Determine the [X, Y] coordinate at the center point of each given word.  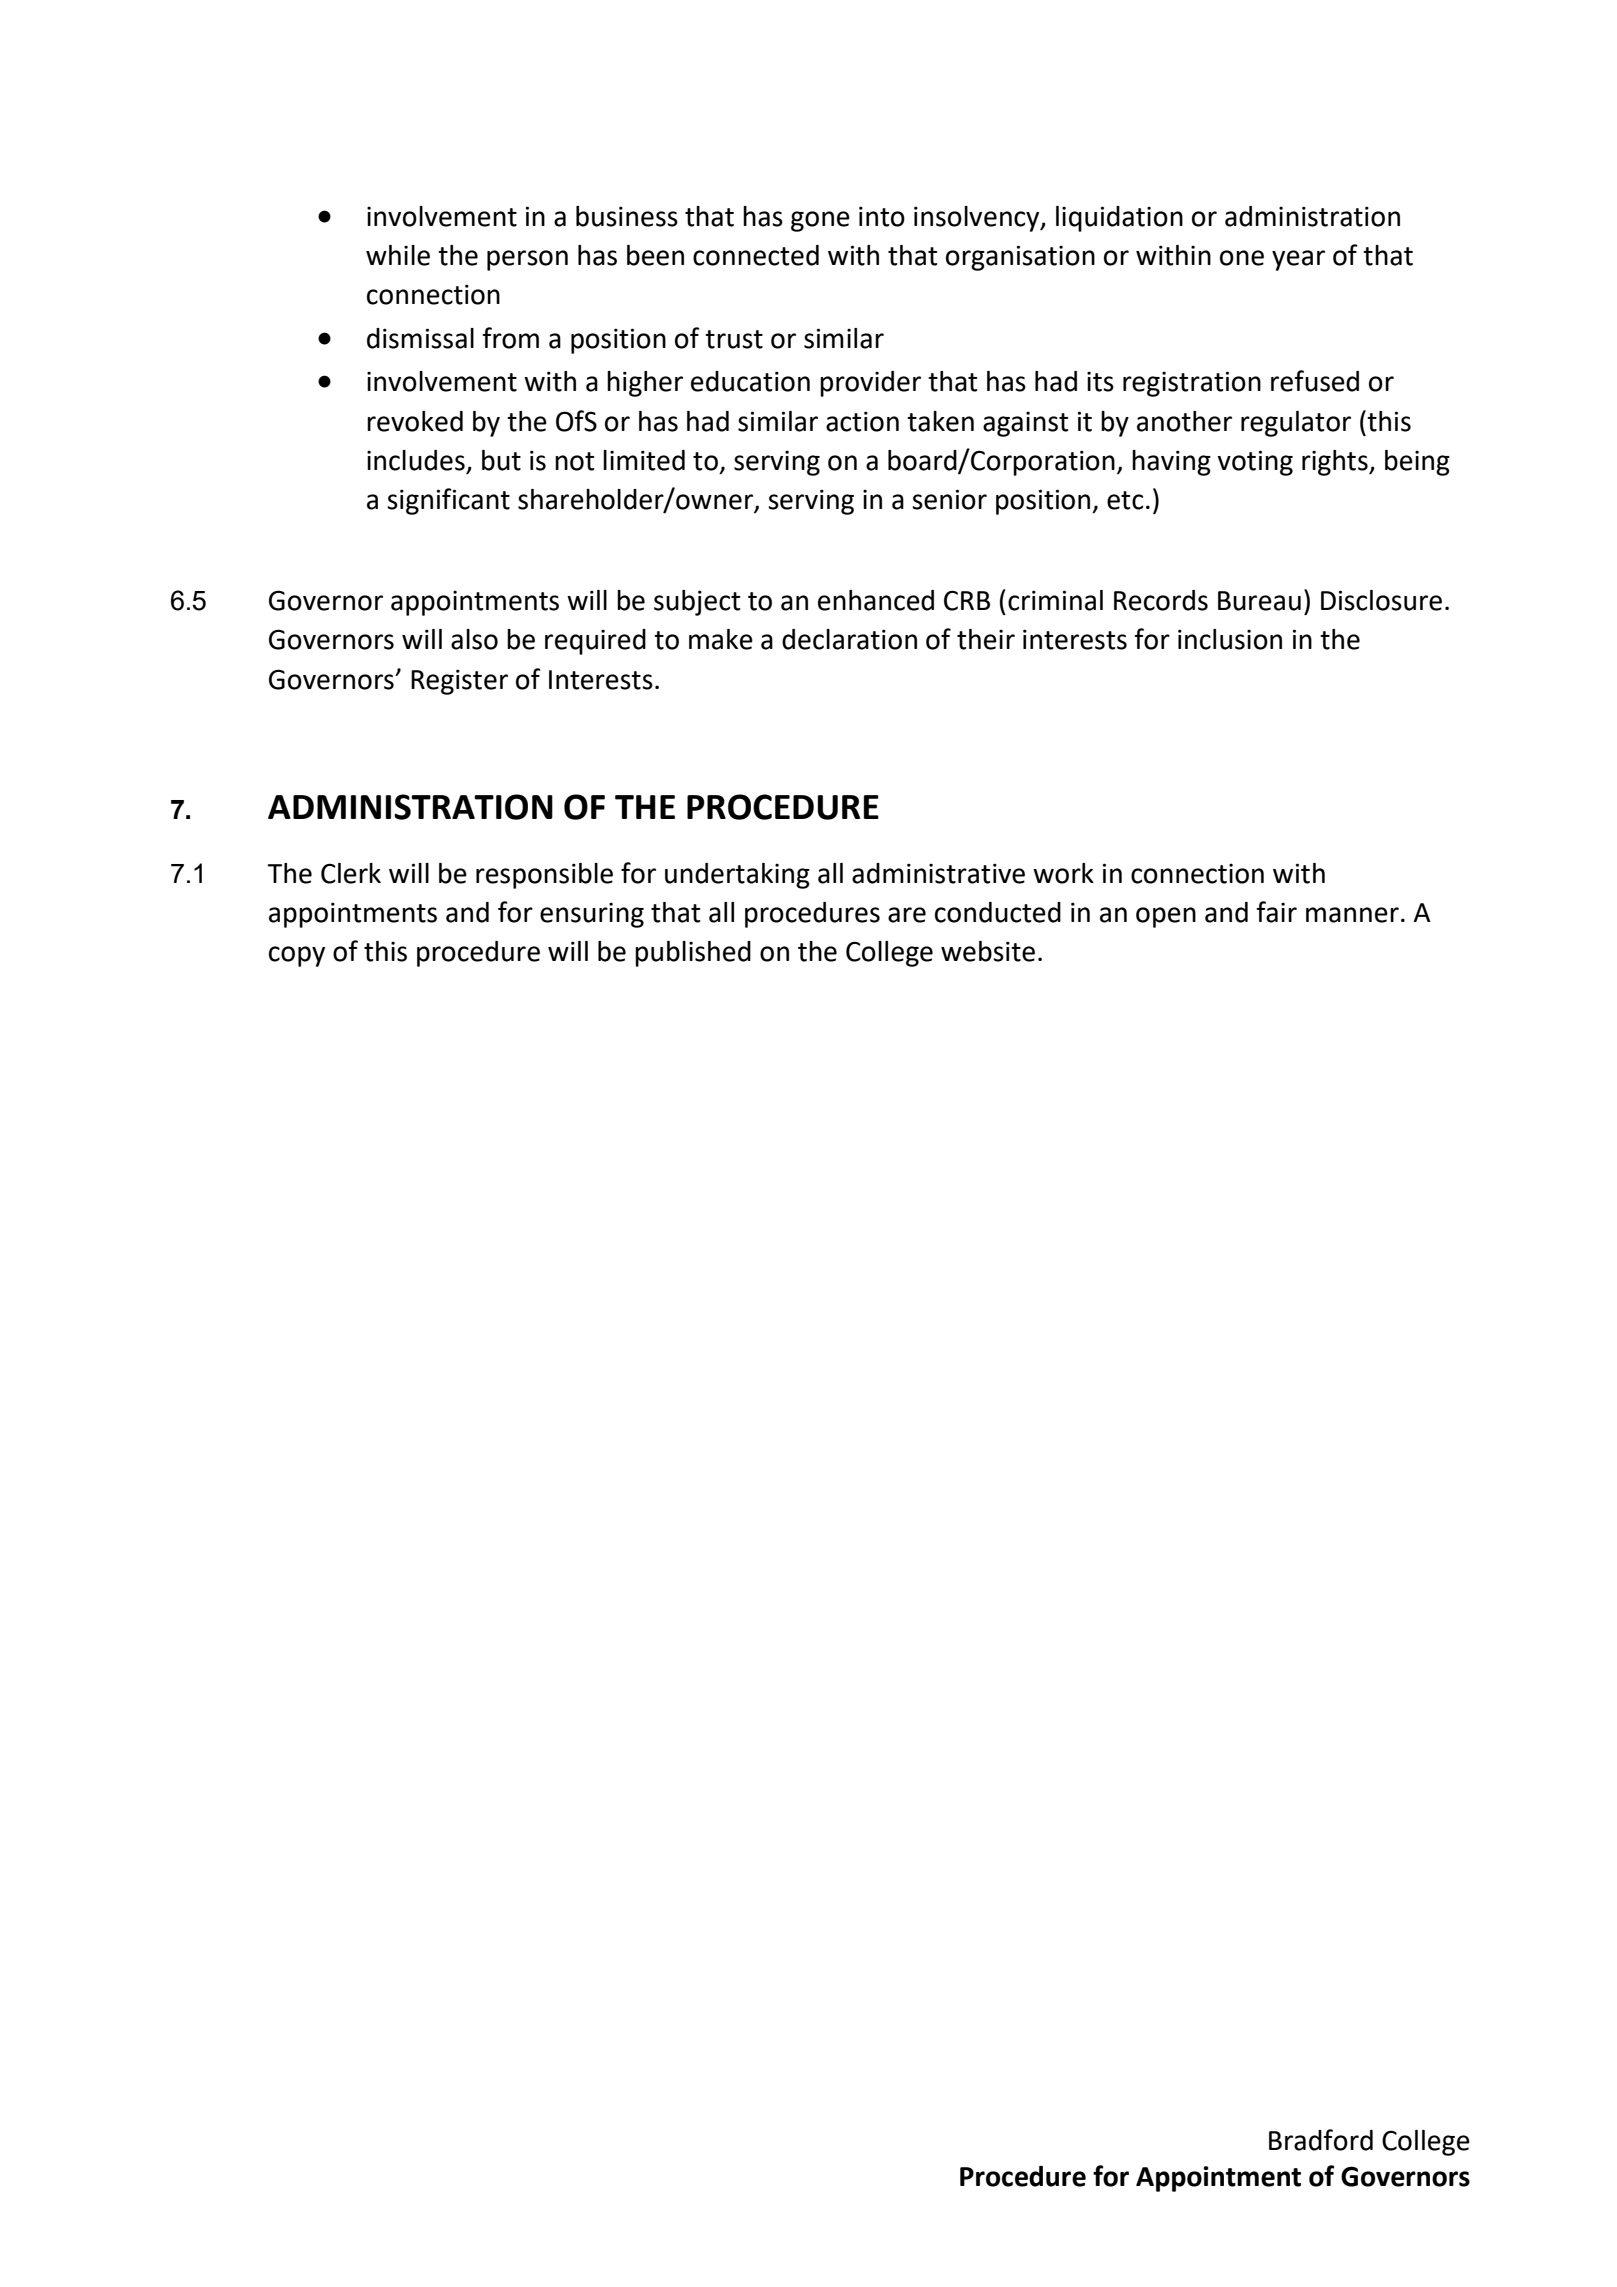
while [398, 255]
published [693, 954]
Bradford [1321, 2140]
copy [297, 956]
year [1298, 260]
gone [820, 221]
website [988, 951]
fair [1276, 912]
